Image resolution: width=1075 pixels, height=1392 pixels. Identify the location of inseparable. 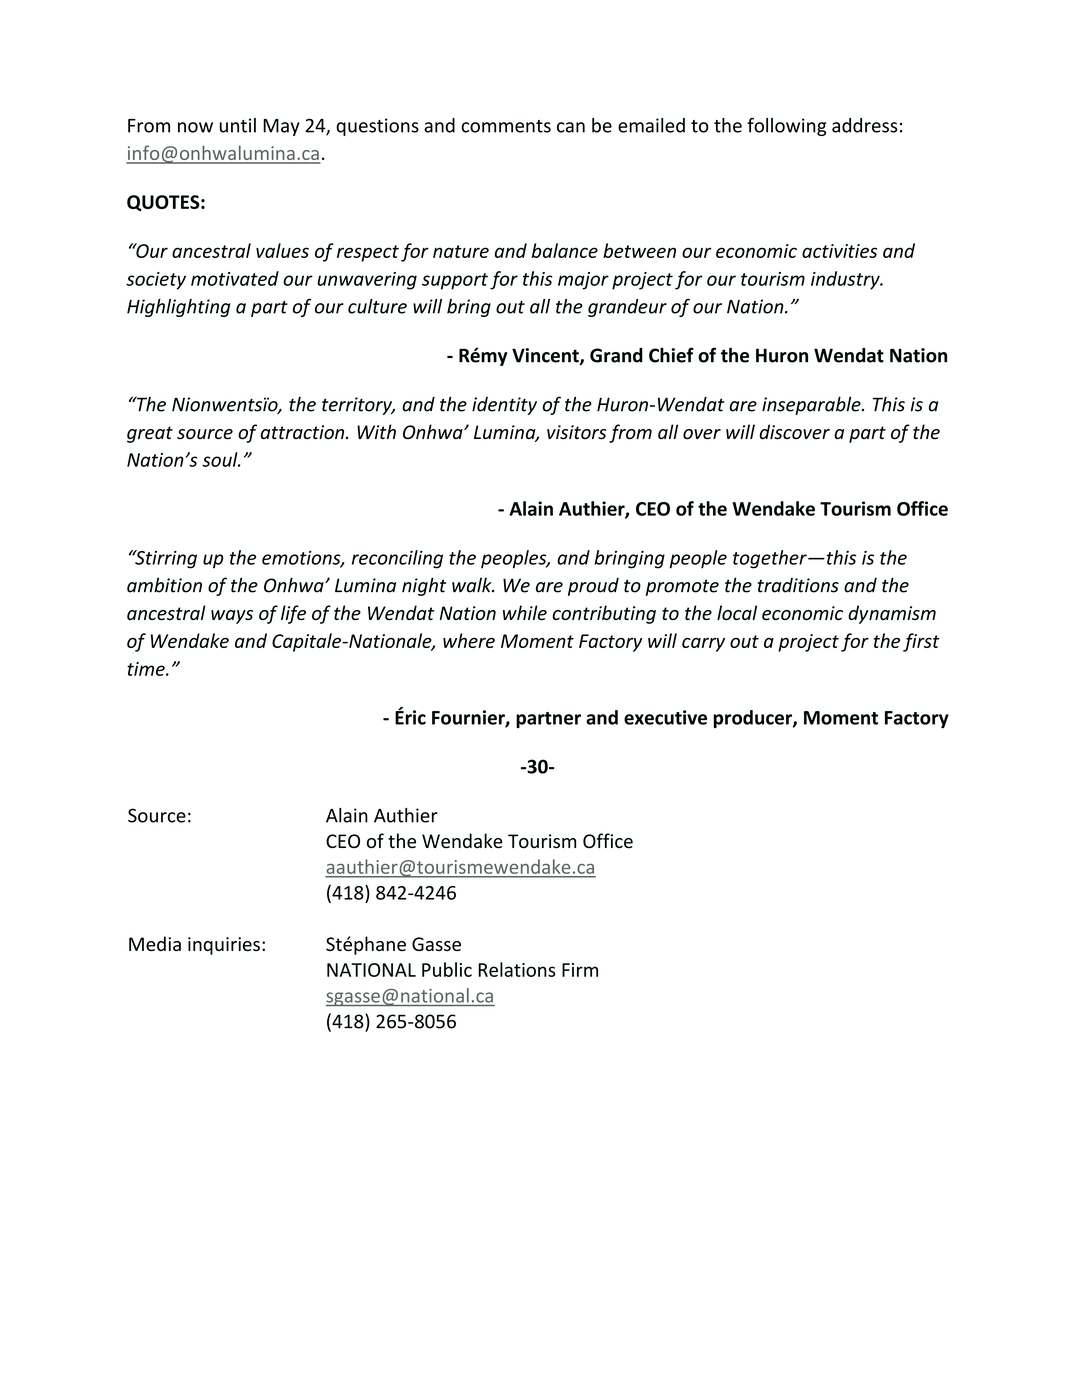
(812, 405).
